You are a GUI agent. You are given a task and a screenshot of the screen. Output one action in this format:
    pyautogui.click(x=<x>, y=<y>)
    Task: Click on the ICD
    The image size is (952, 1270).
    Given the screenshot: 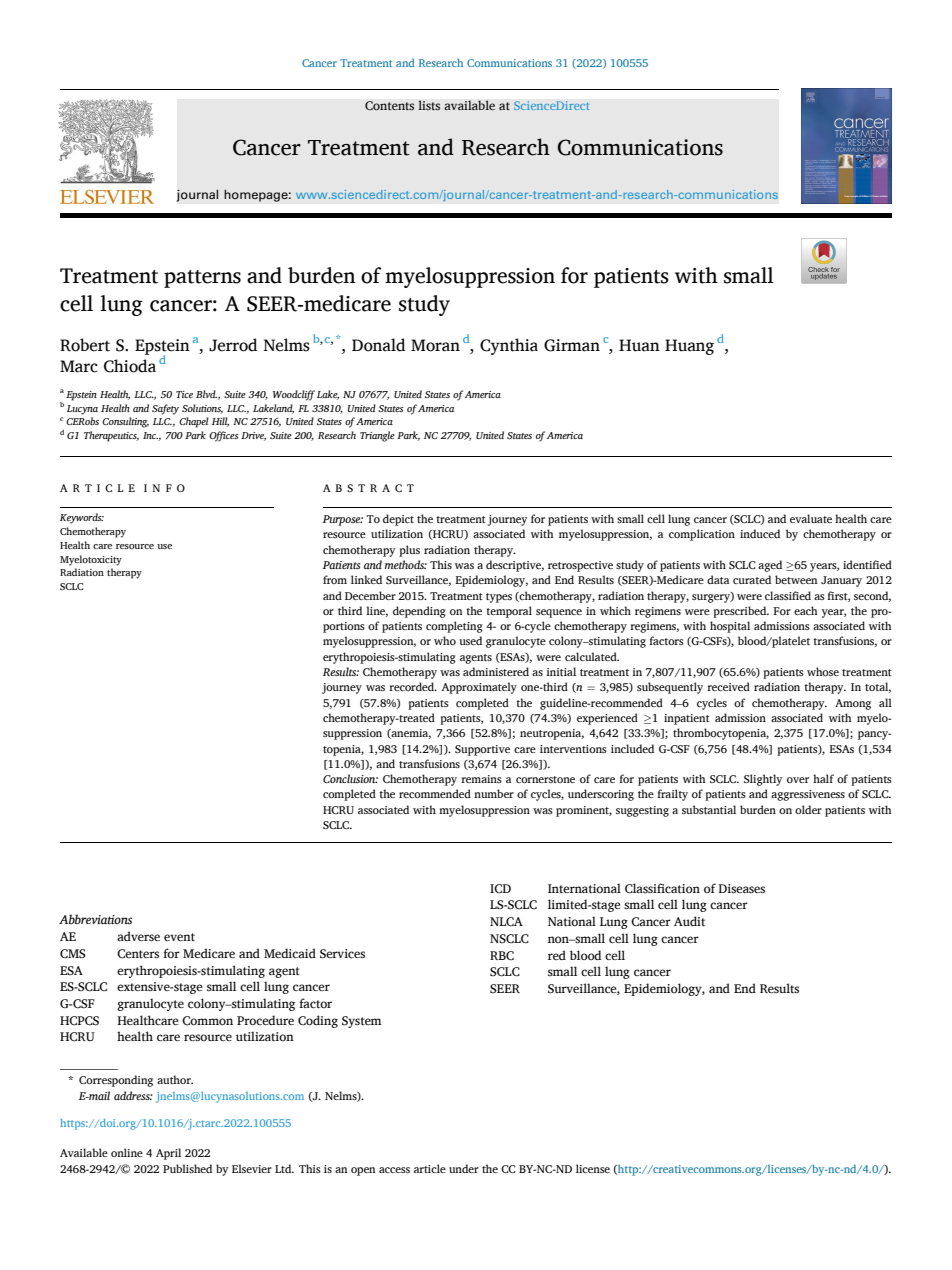 What is the action you would take?
    pyautogui.click(x=500, y=889)
